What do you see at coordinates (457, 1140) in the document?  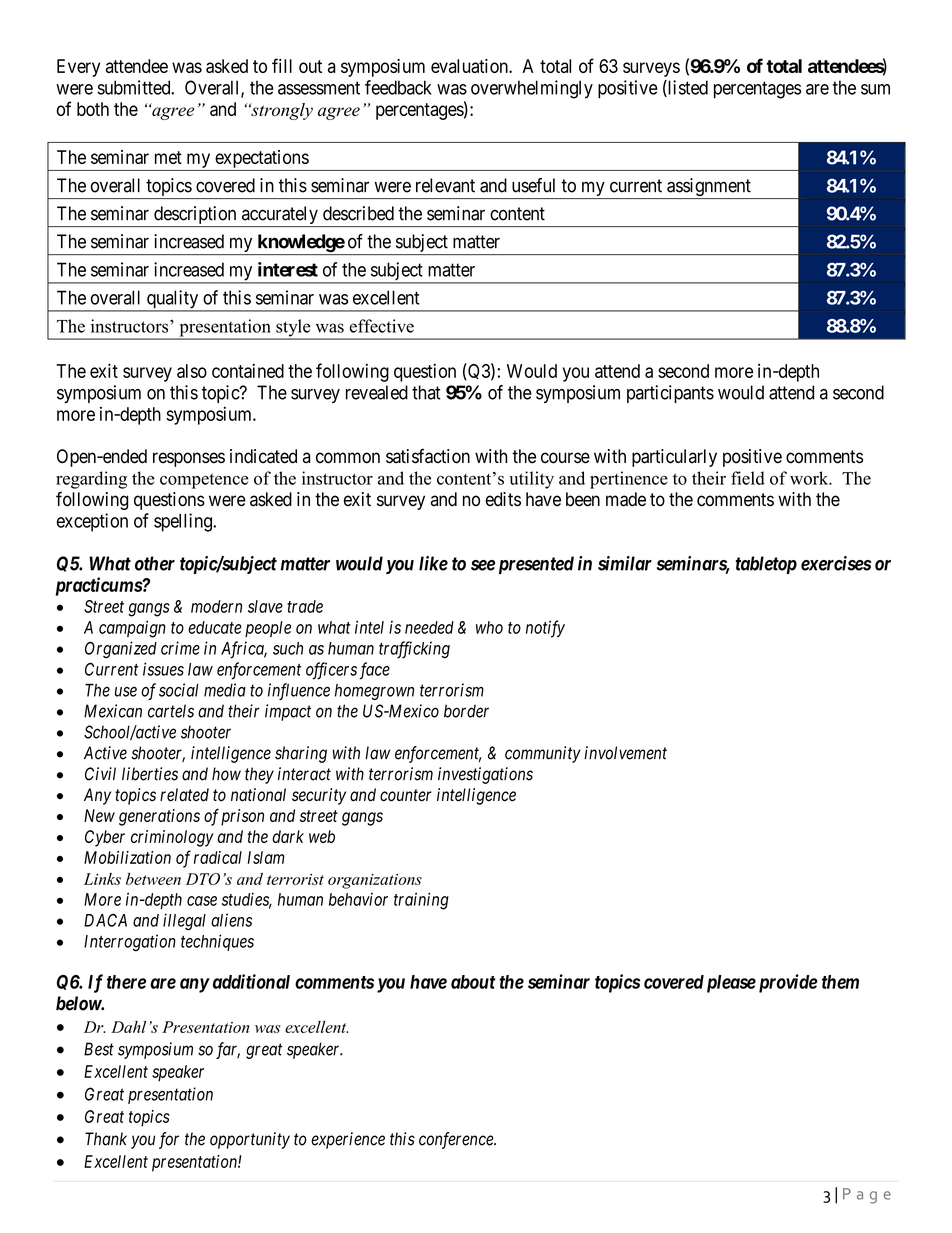 I see `conference` at bounding box center [457, 1140].
